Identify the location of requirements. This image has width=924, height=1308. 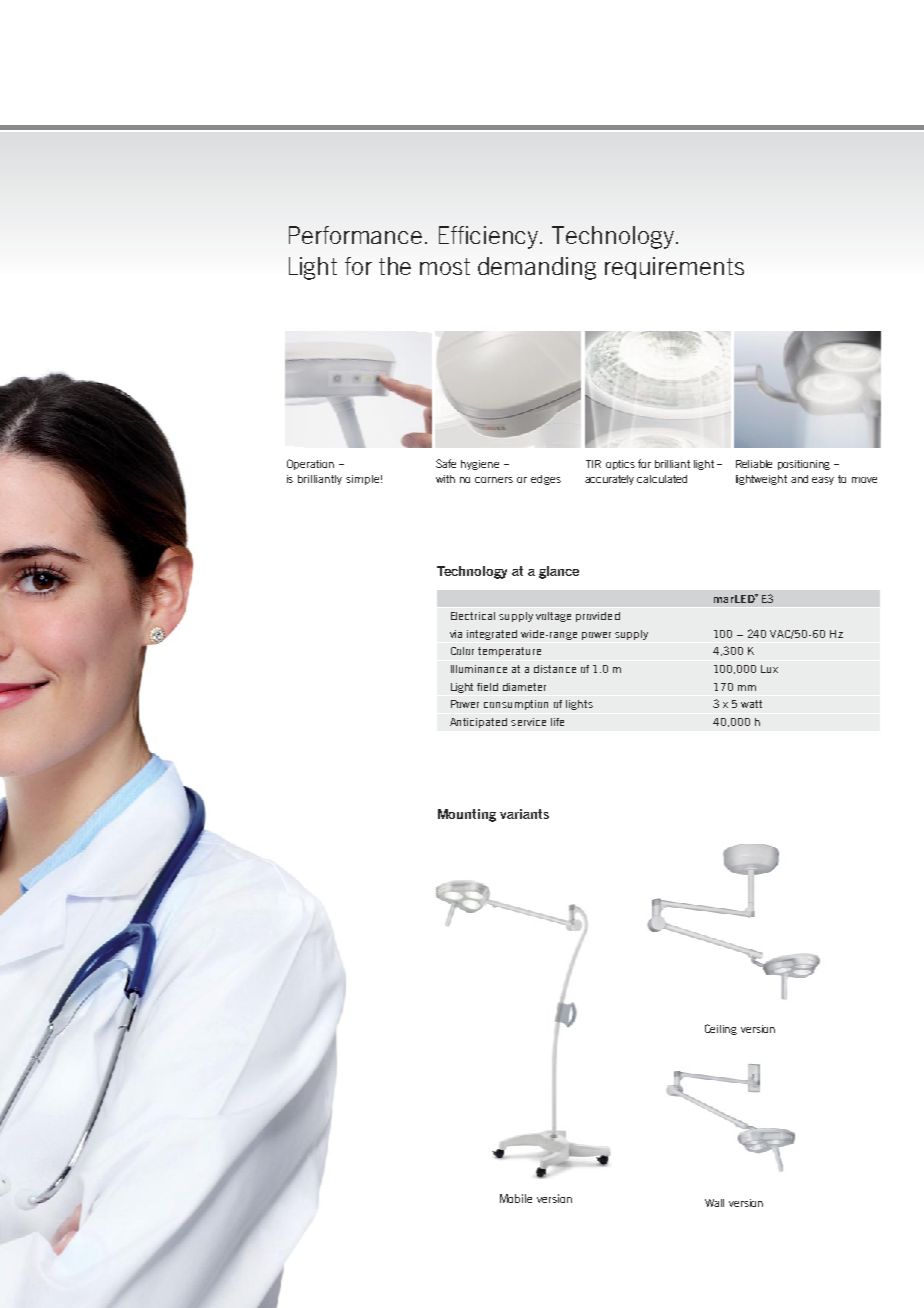
(674, 268).
